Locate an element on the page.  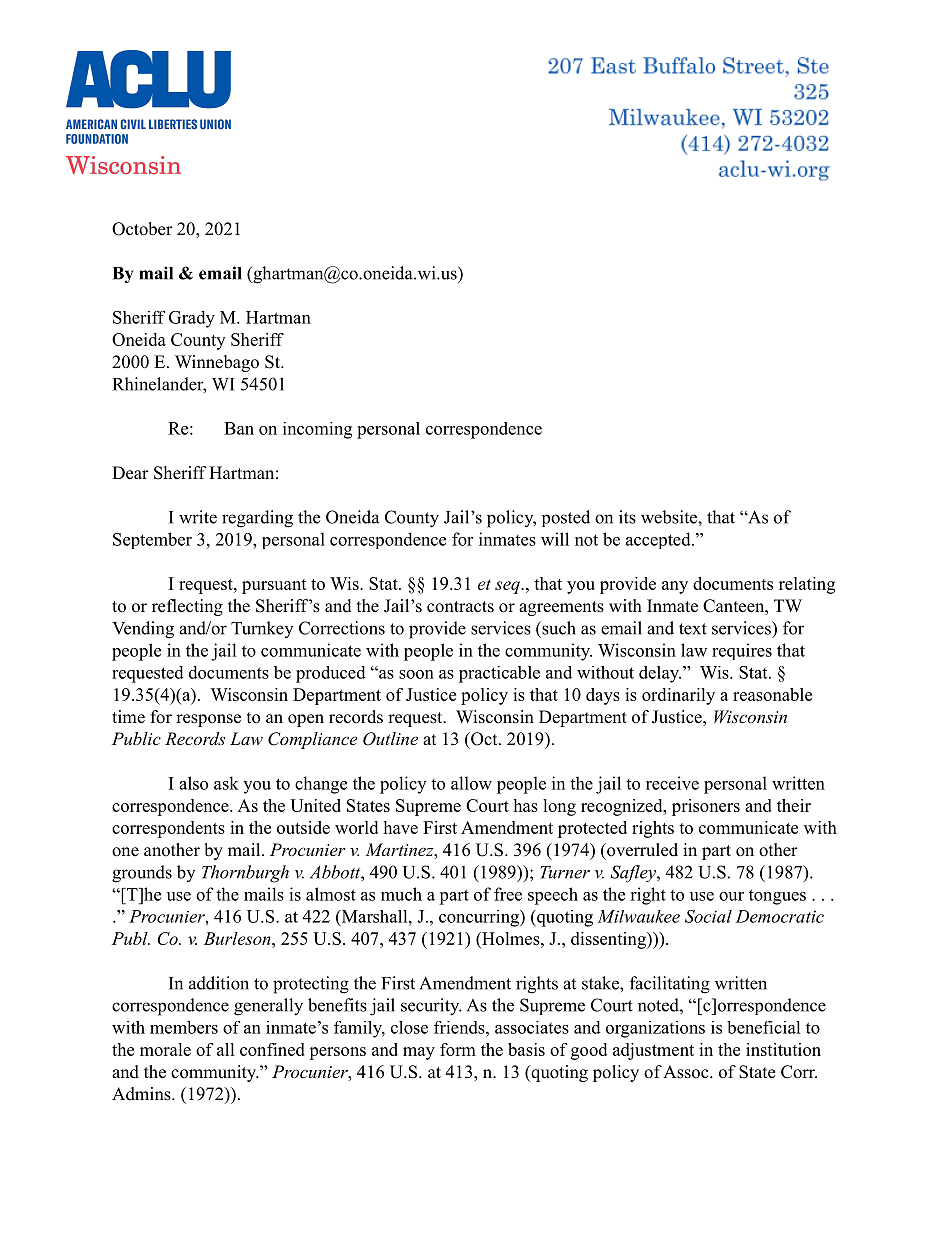
requires is located at coordinates (742, 651).
